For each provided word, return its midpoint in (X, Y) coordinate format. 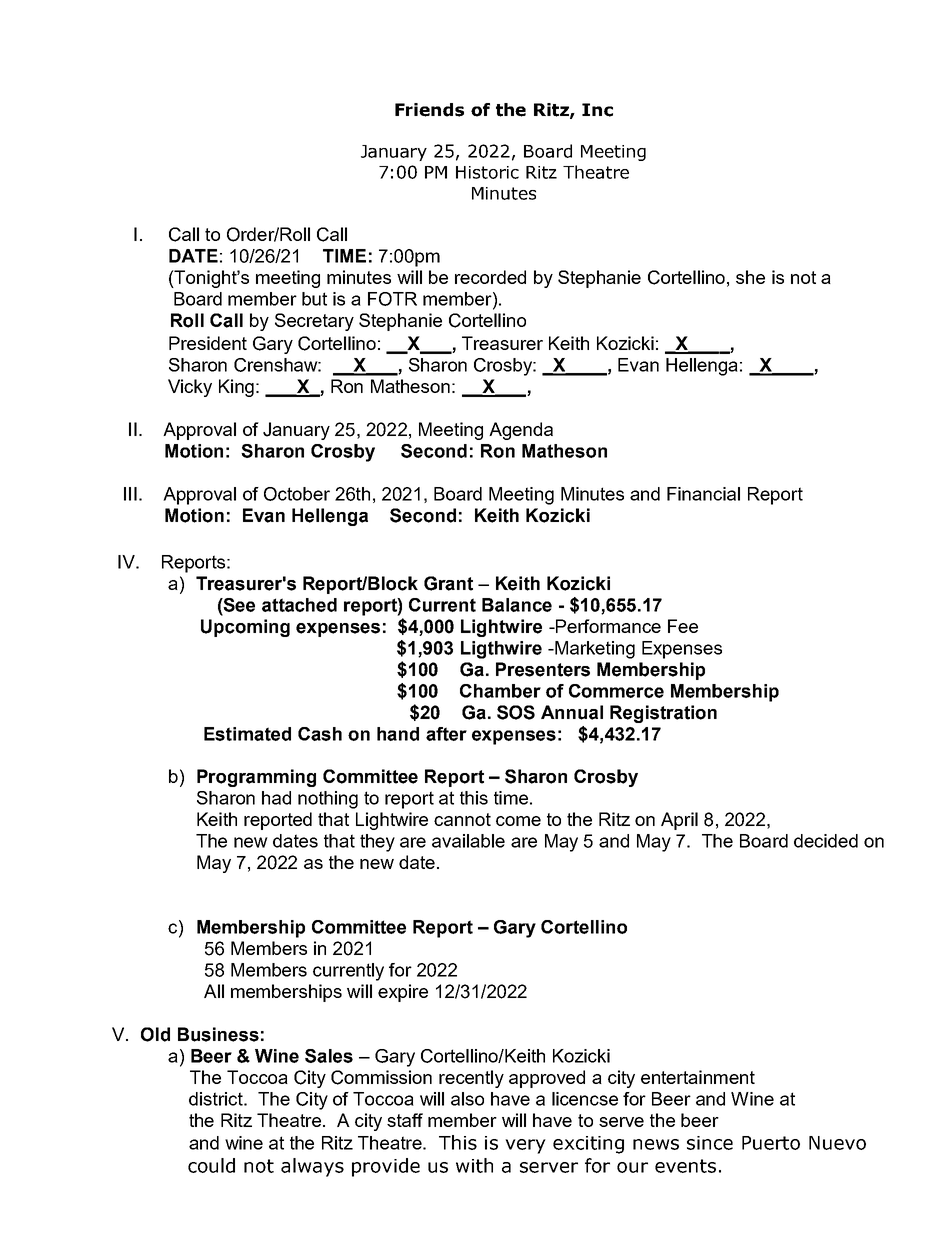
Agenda (521, 431)
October (297, 494)
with (474, 1165)
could (211, 1165)
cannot (462, 819)
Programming (256, 778)
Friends (429, 110)
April (679, 821)
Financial (703, 494)
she (750, 277)
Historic (487, 172)
